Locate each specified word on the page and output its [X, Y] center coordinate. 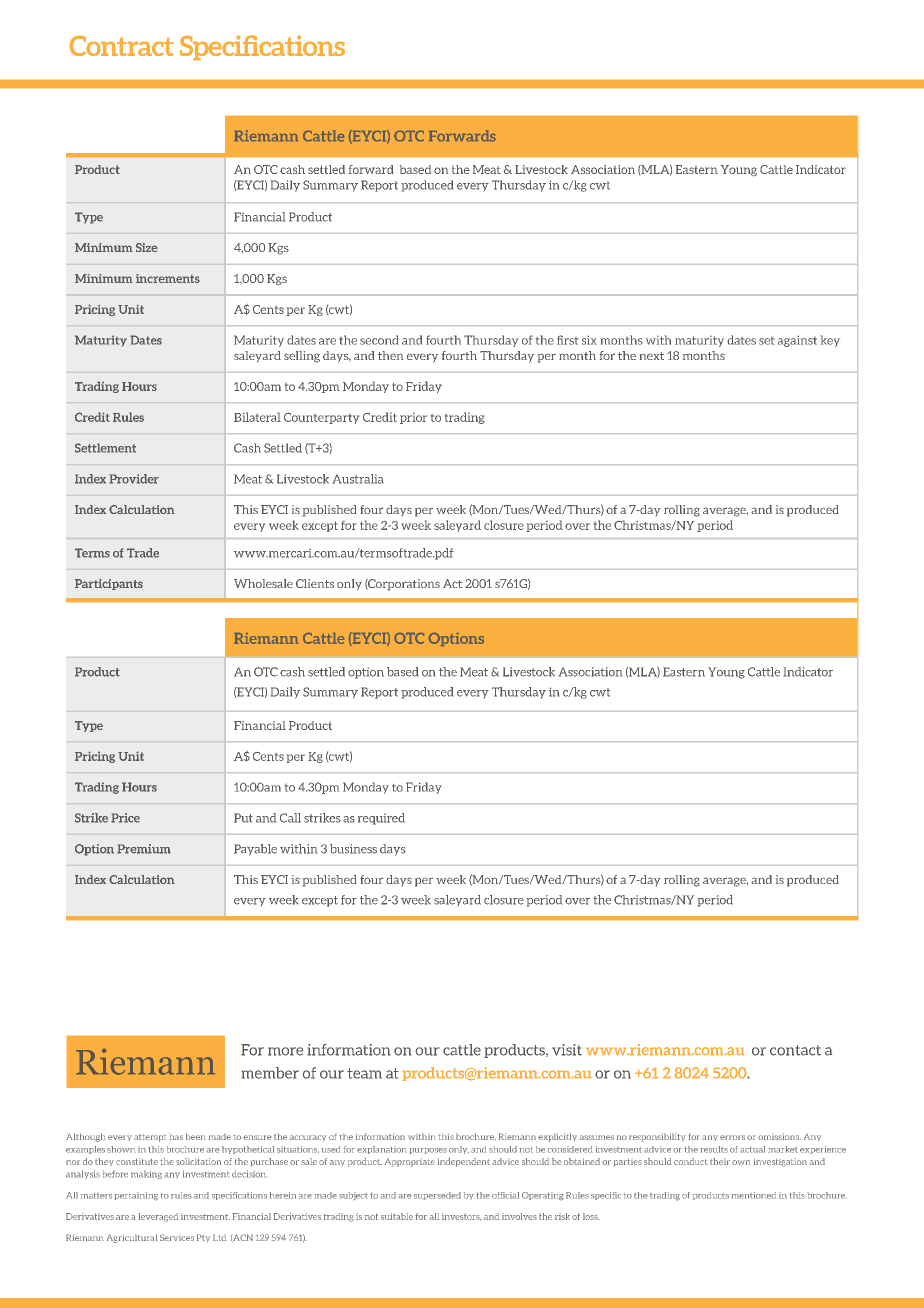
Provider [134, 479]
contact [795, 1050]
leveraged [158, 1217]
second [379, 340]
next [652, 356]
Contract [122, 46]
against [797, 341]
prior [413, 418]
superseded [437, 1196]
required [381, 819]
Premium [144, 849]
